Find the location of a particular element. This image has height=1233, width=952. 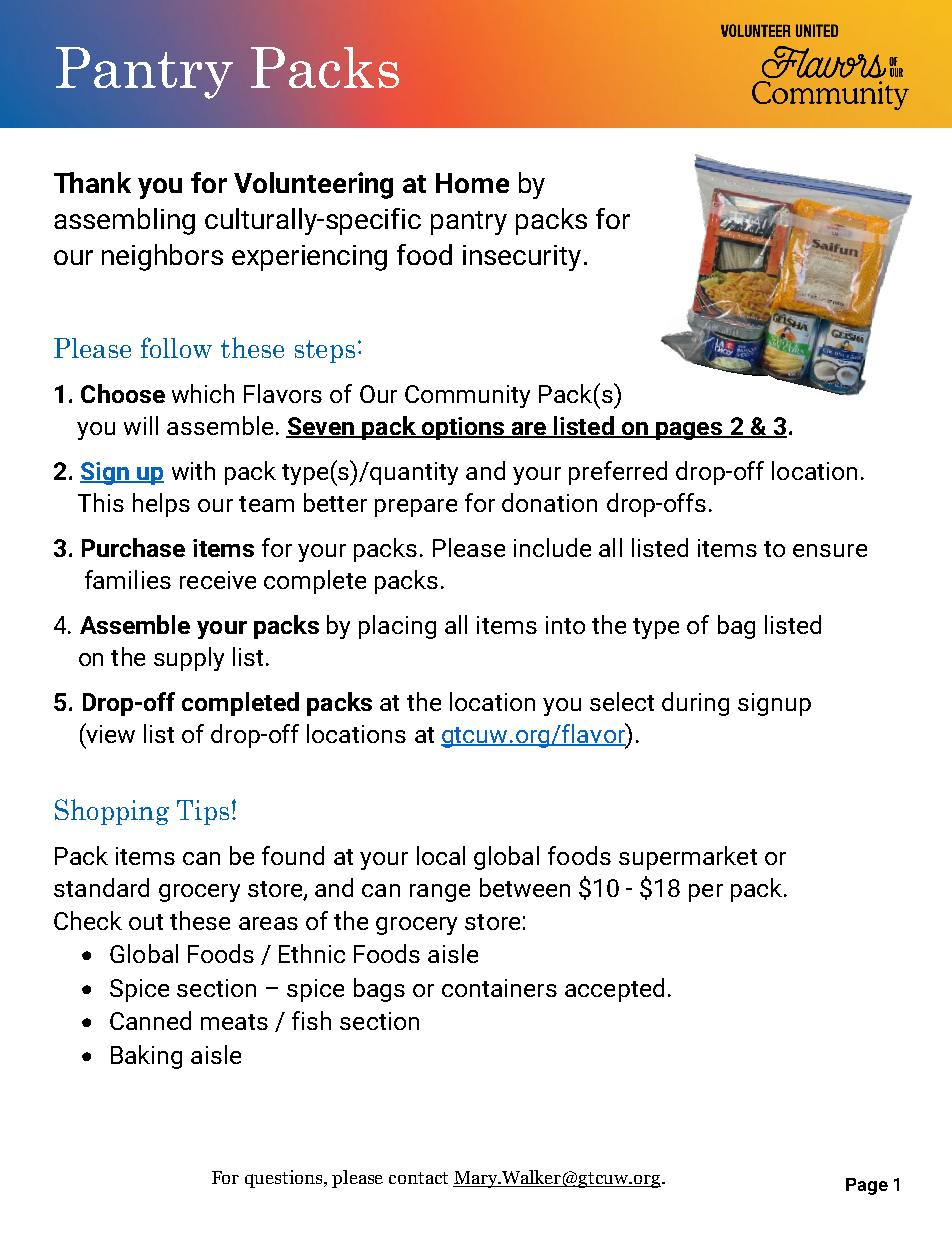

Home is located at coordinates (472, 183).
